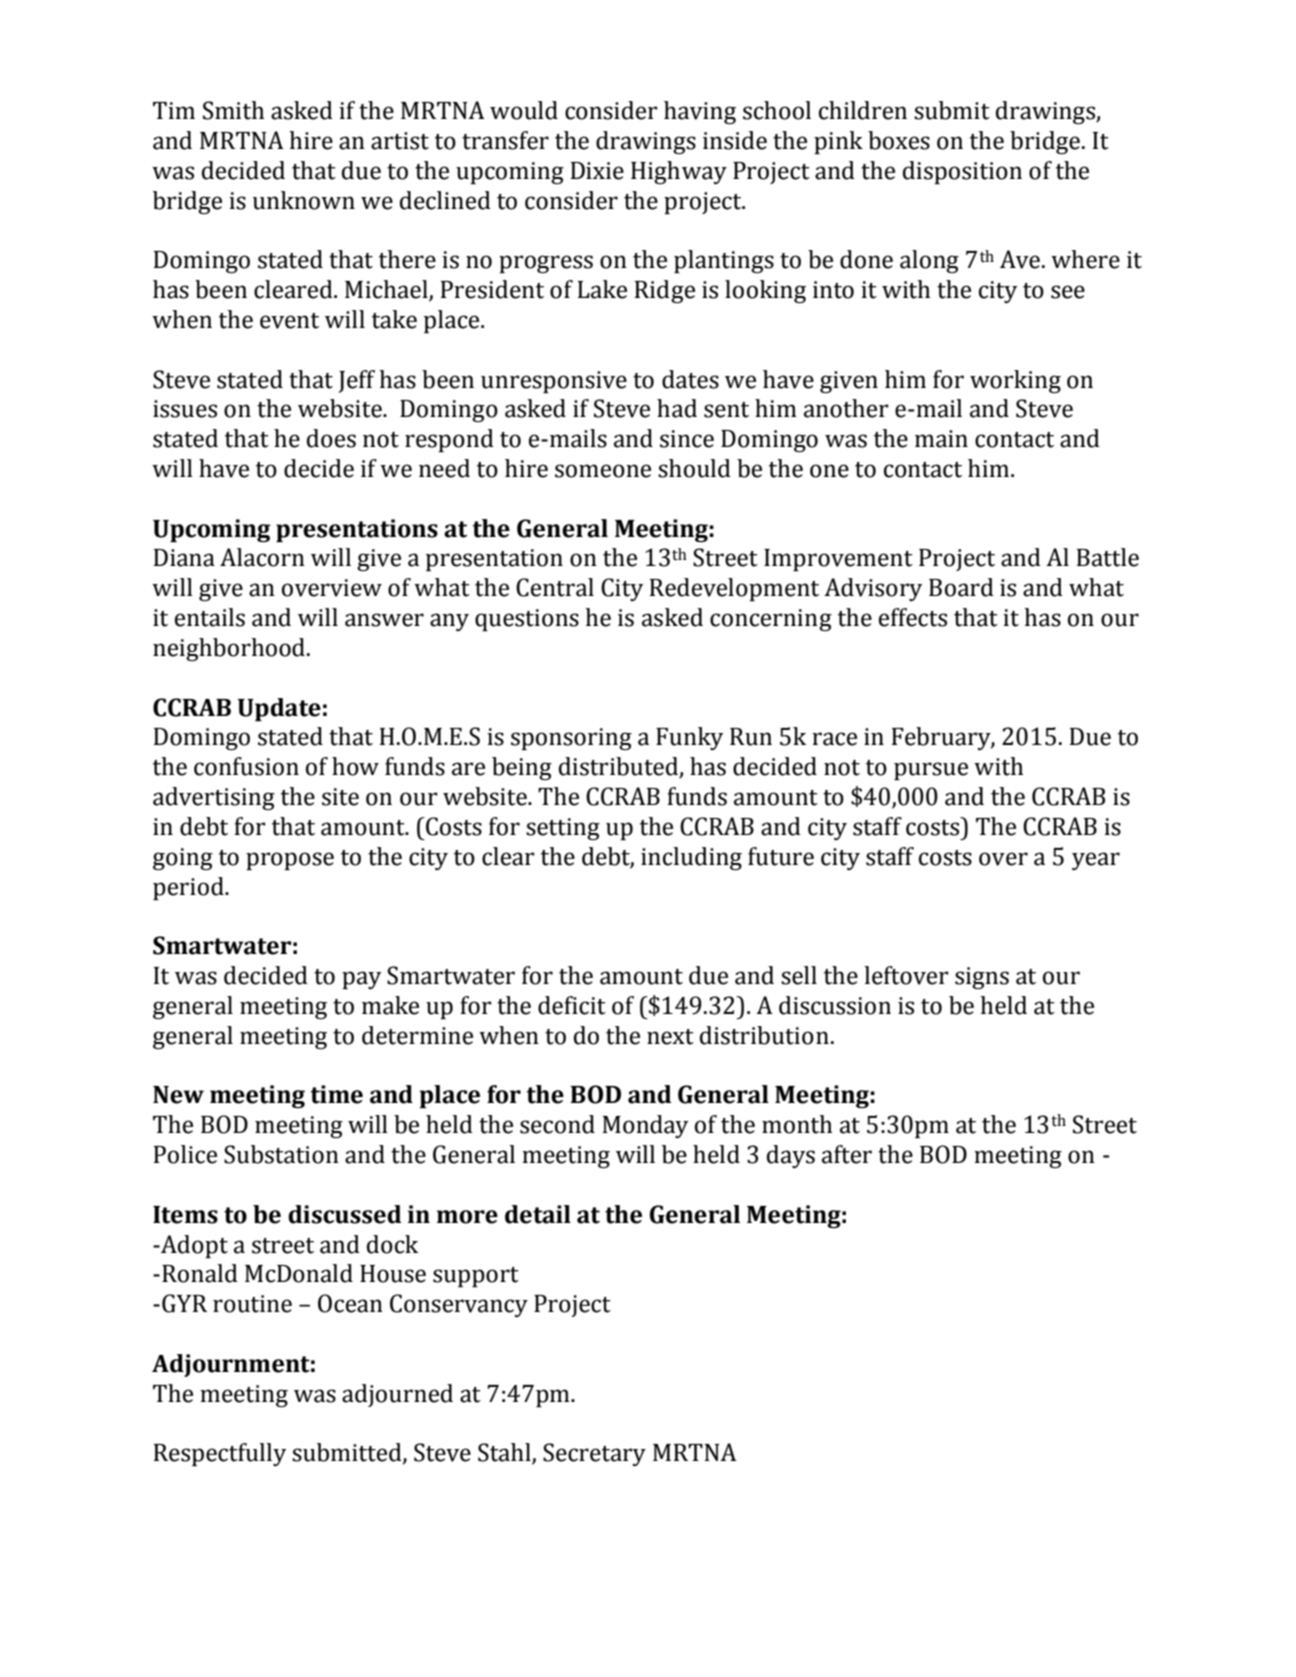 The height and width of the image is (1677, 1296). I want to click on propose, so click(290, 861).
